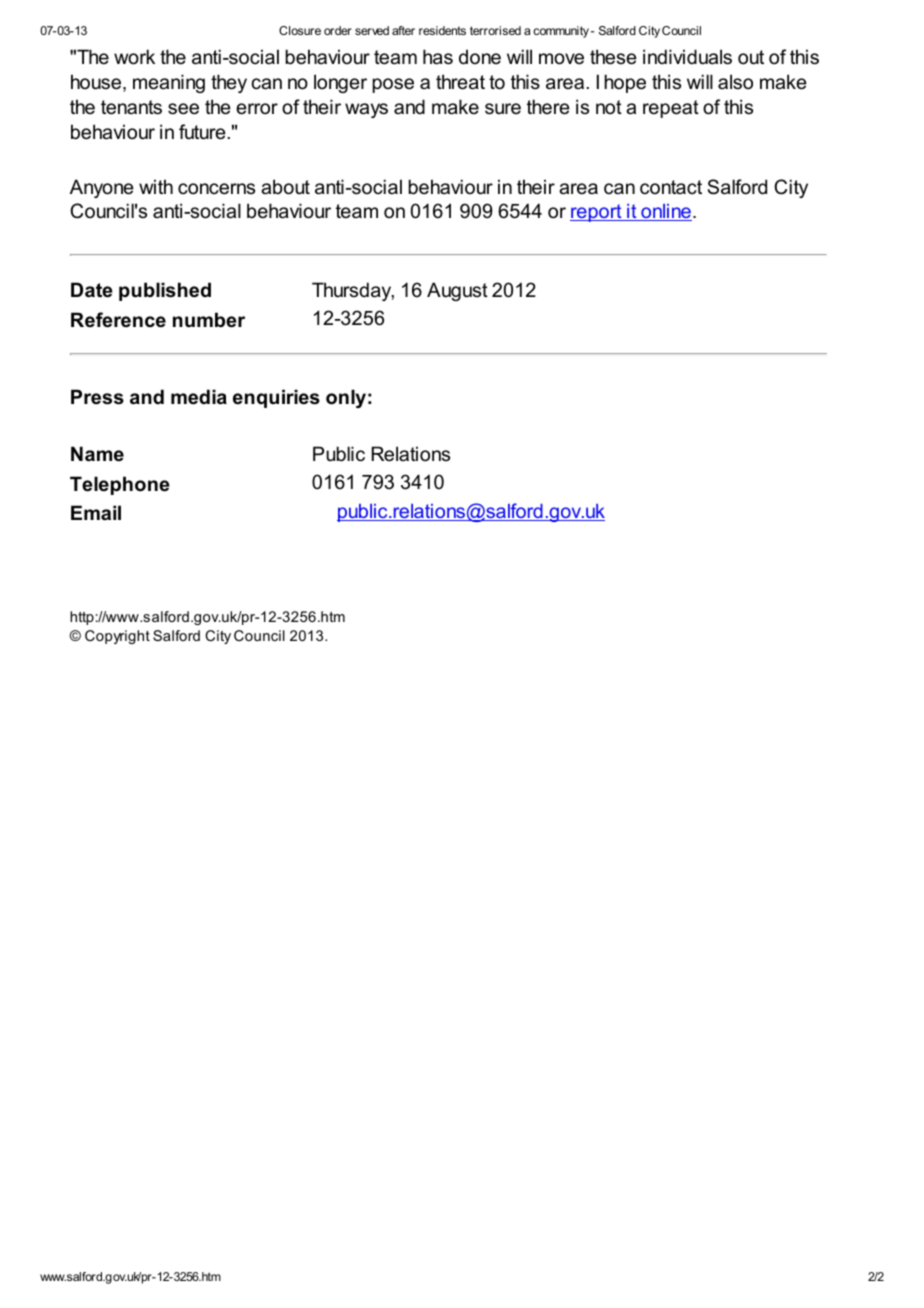 The image size is (924, 1308). What do you see at coordinates (156, 186) in the screenshot?
I see `with` at bounding box center [156, 186].
